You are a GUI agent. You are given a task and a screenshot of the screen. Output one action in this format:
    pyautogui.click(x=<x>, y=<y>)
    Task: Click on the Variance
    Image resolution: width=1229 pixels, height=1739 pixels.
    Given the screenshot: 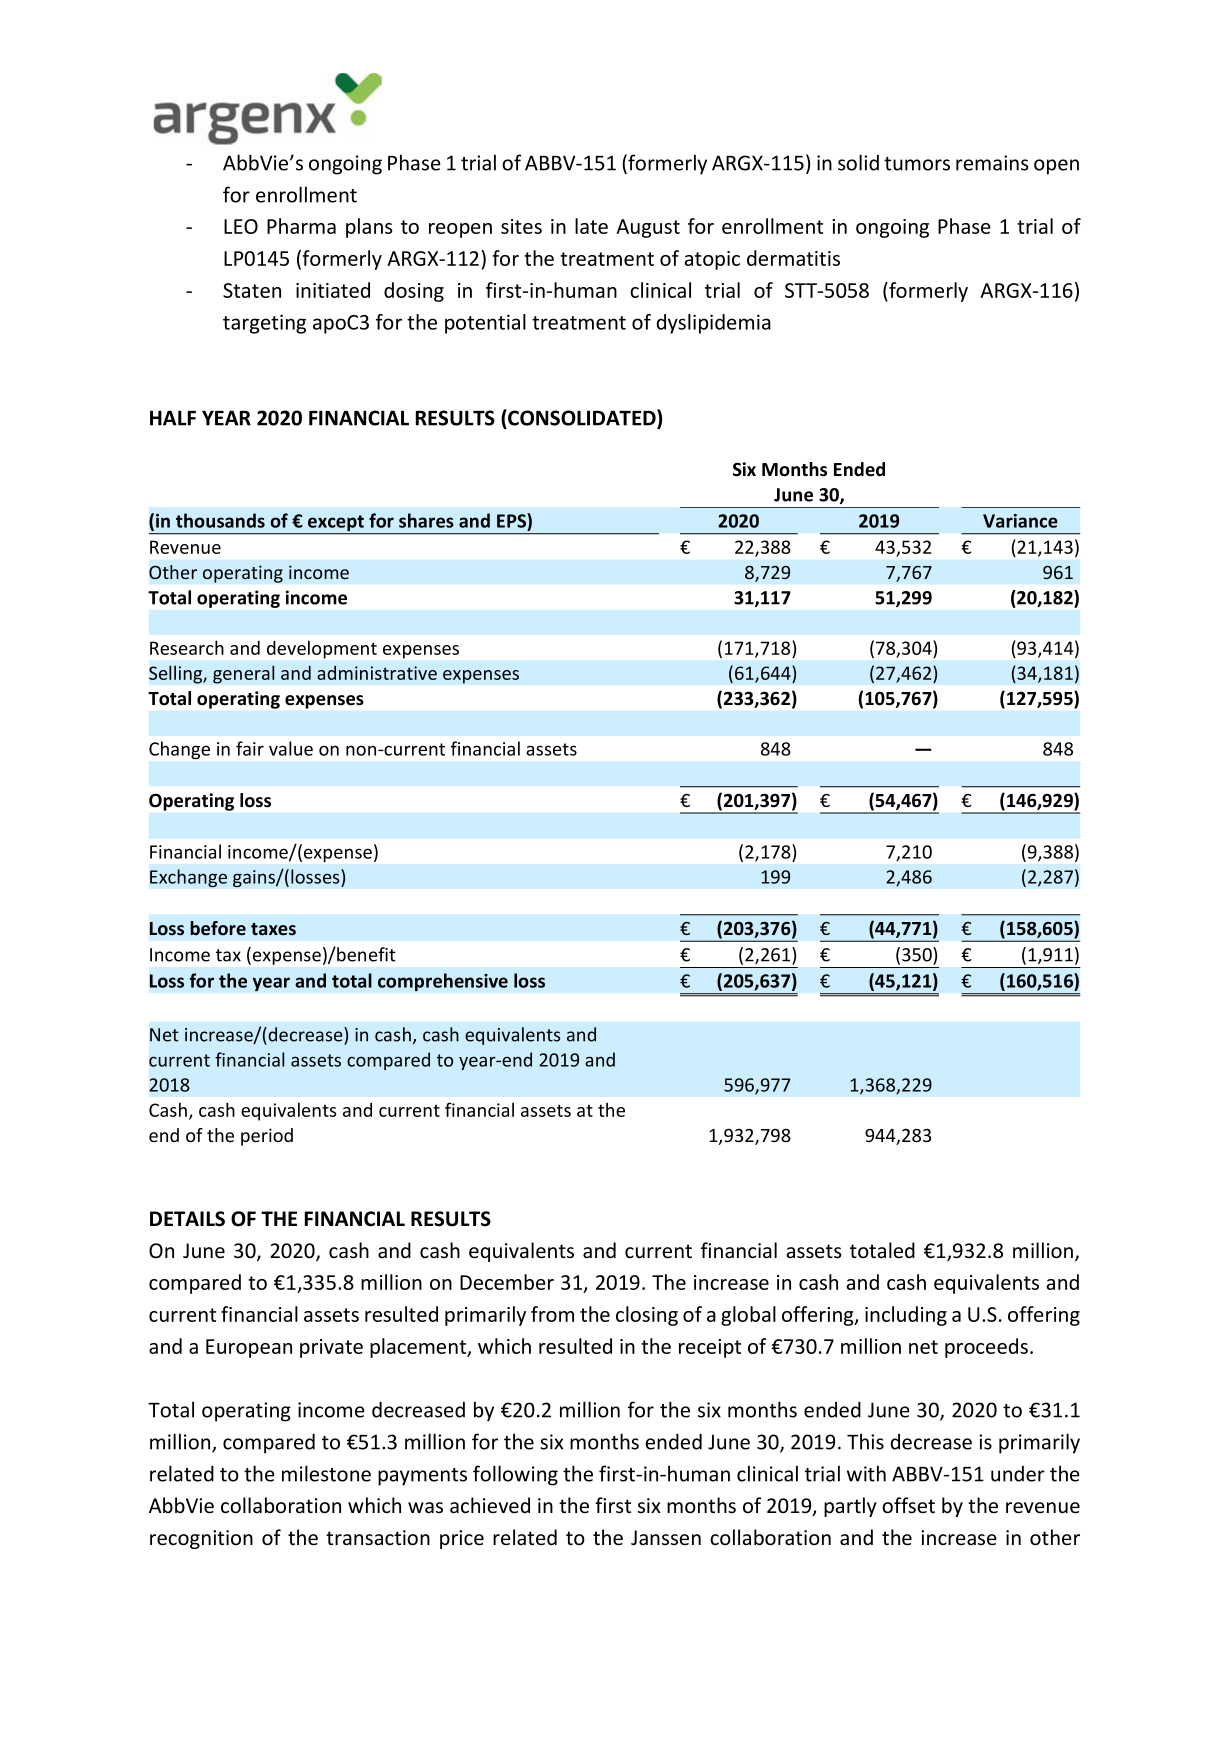 What is the action you would take?
    pyautogui.click(x=1020, y=521)
